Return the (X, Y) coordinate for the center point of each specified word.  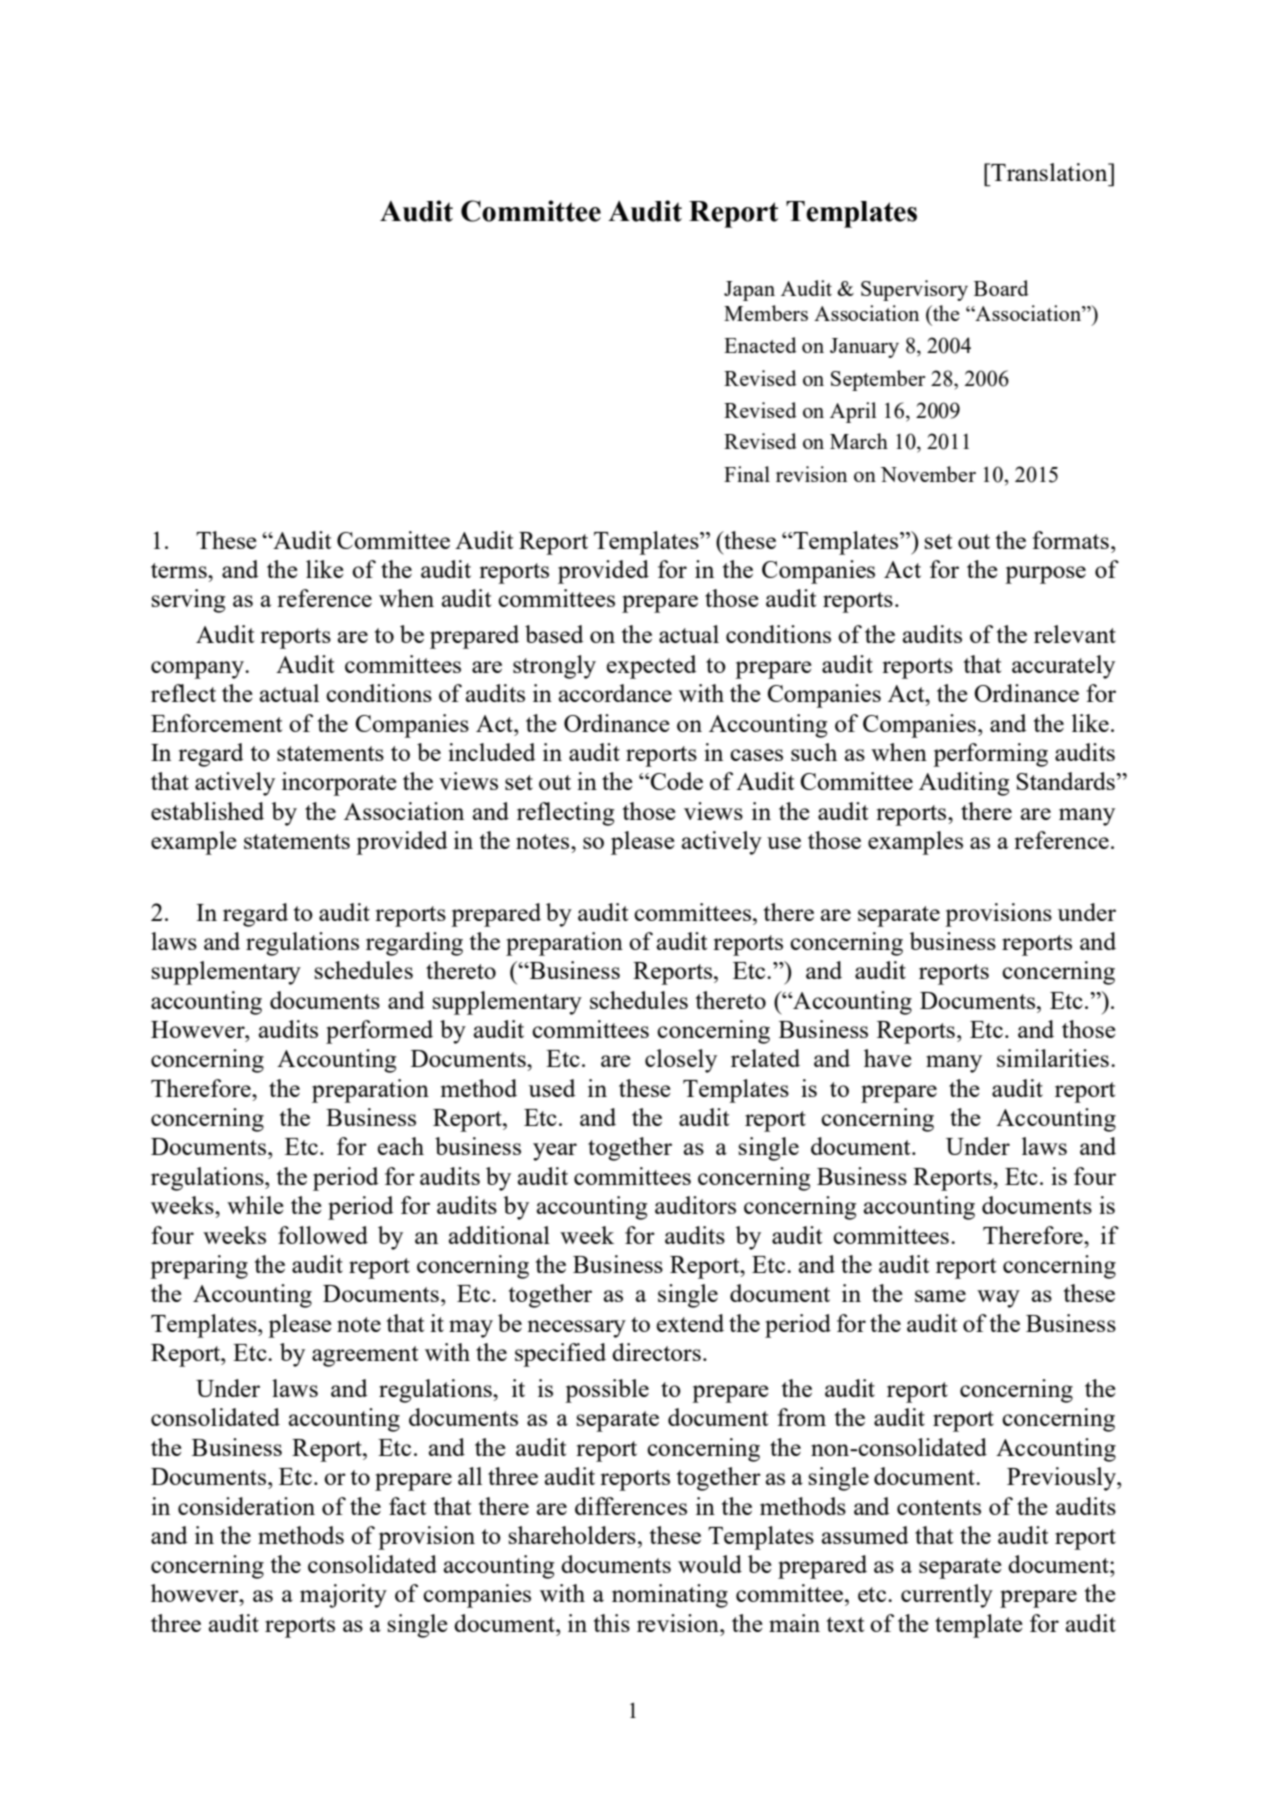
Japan (749, 291)
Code (676, 781)
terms (180, 570)
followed (323, 1235)
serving (188, 601)
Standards (1067, 781)
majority (343, 1596)
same (940, 1296)
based (554, 634)
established (207, 811)
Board (1001, 288)
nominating (670, 1596)
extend (690, 1323)
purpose (1045, 575)
